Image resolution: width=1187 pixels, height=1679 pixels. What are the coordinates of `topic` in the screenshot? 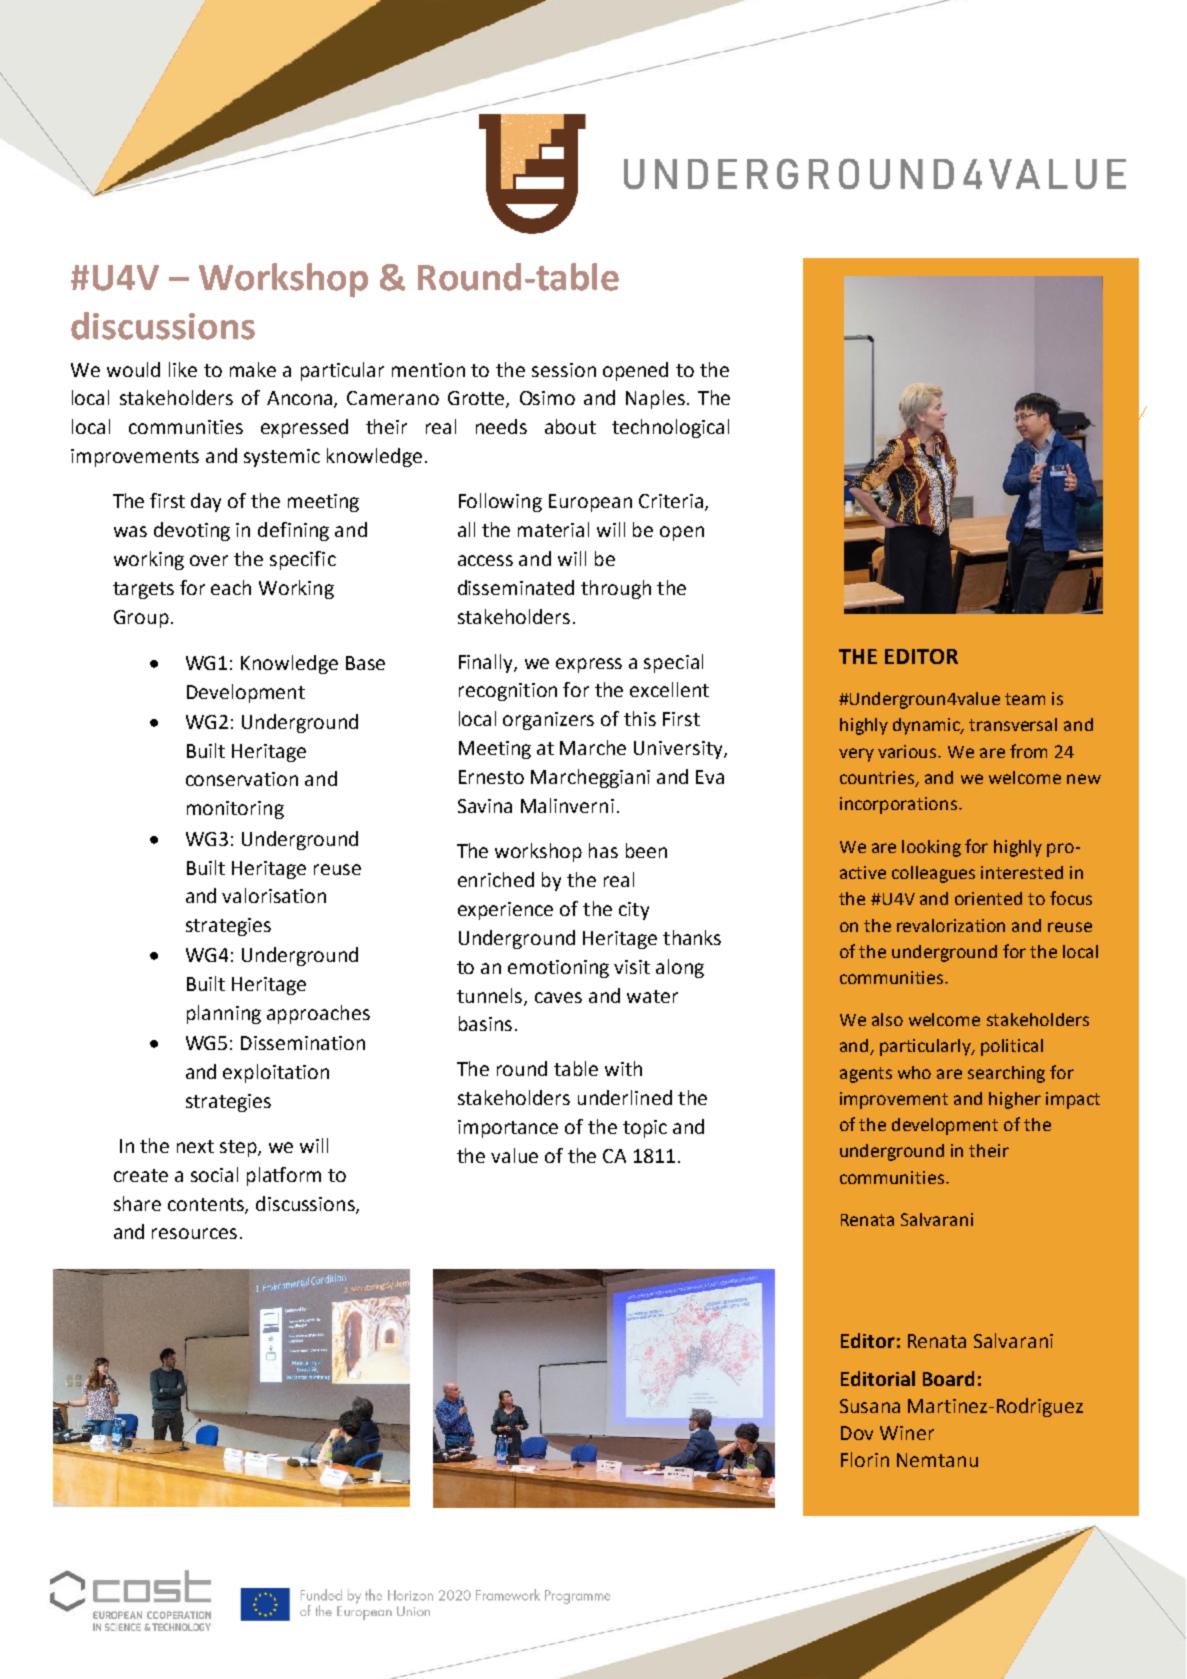 It's located at (645, 1129).
